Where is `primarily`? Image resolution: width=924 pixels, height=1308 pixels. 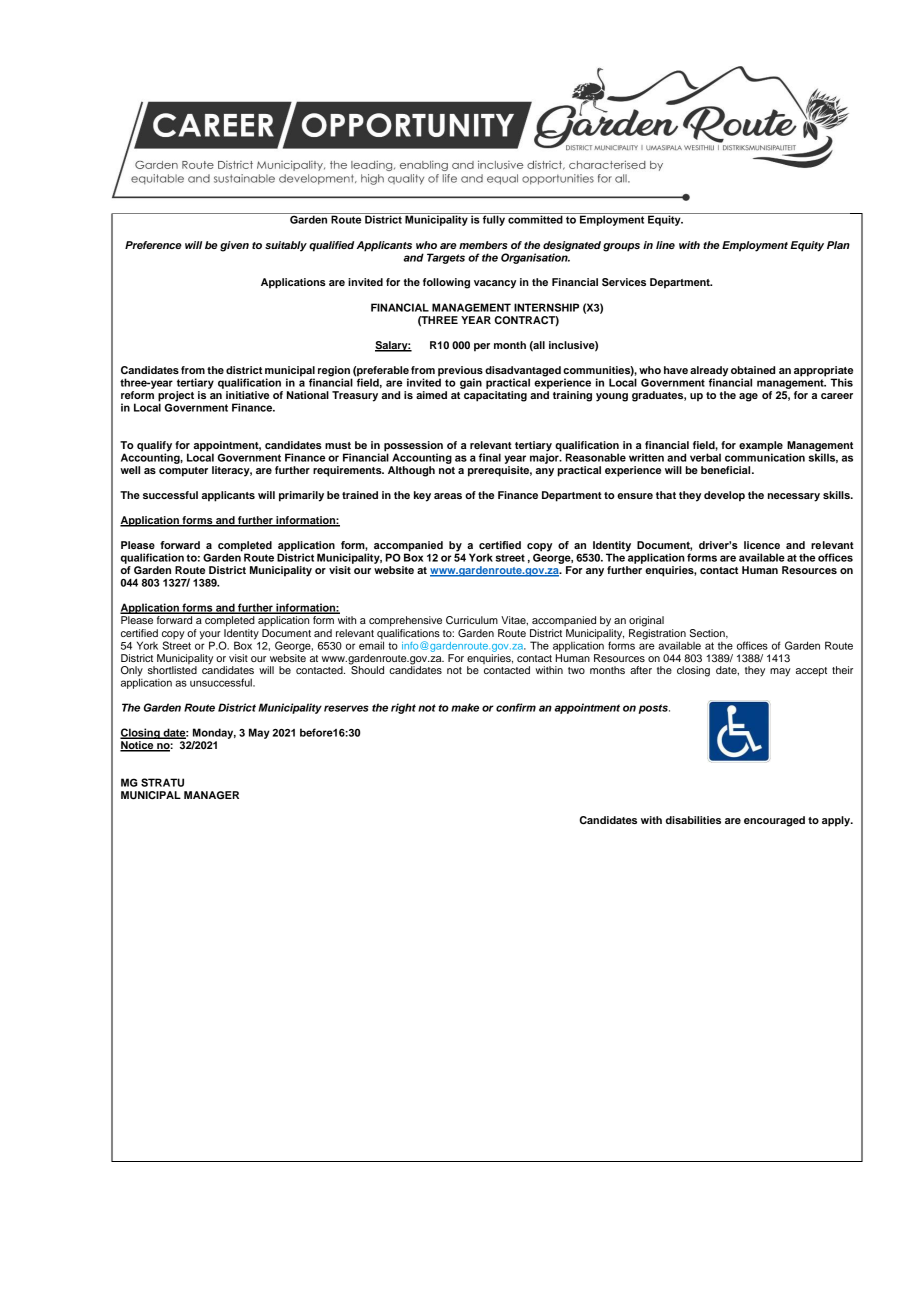
primarily is located at coordinates (301, 496).
